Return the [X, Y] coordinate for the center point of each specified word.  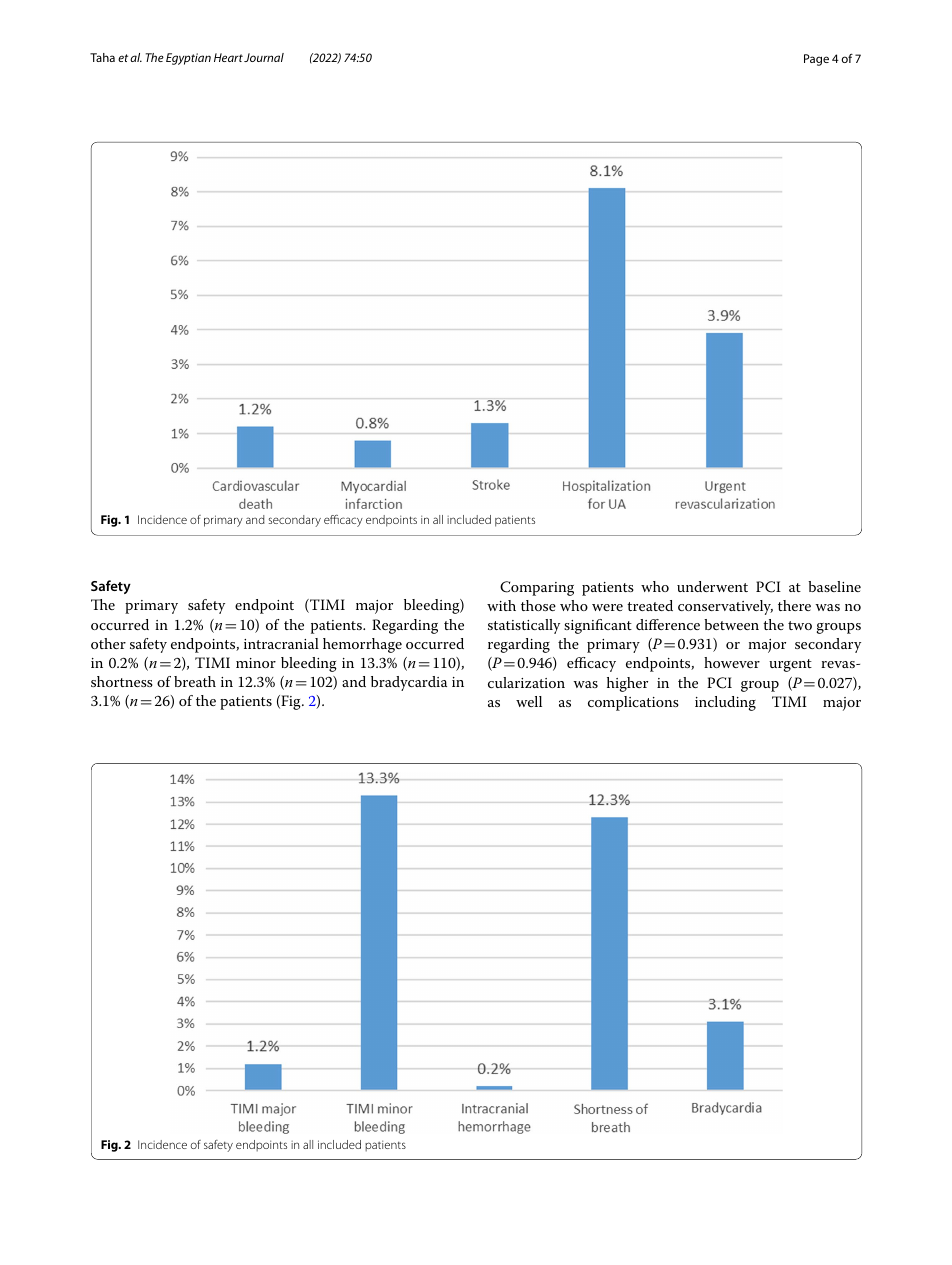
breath [195, 681]
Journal [264, 57]
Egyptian [188, 59]
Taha [102, 57]
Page [816, 60]
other [108, 643]
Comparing [537, 588]
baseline [834, 586]
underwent [712, 586]
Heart [228, 57]
